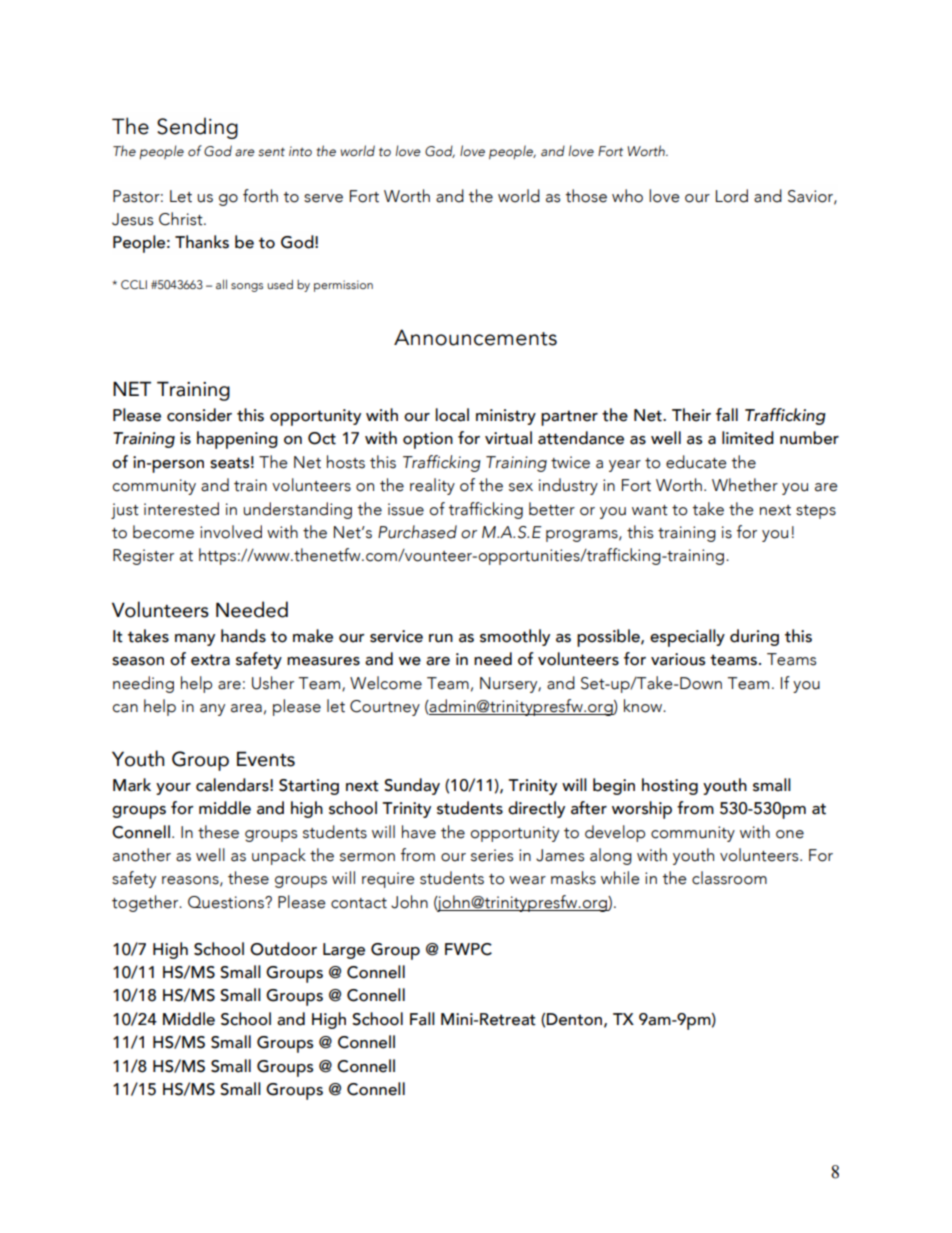  I want to click on hosting, so click(670, 786).
